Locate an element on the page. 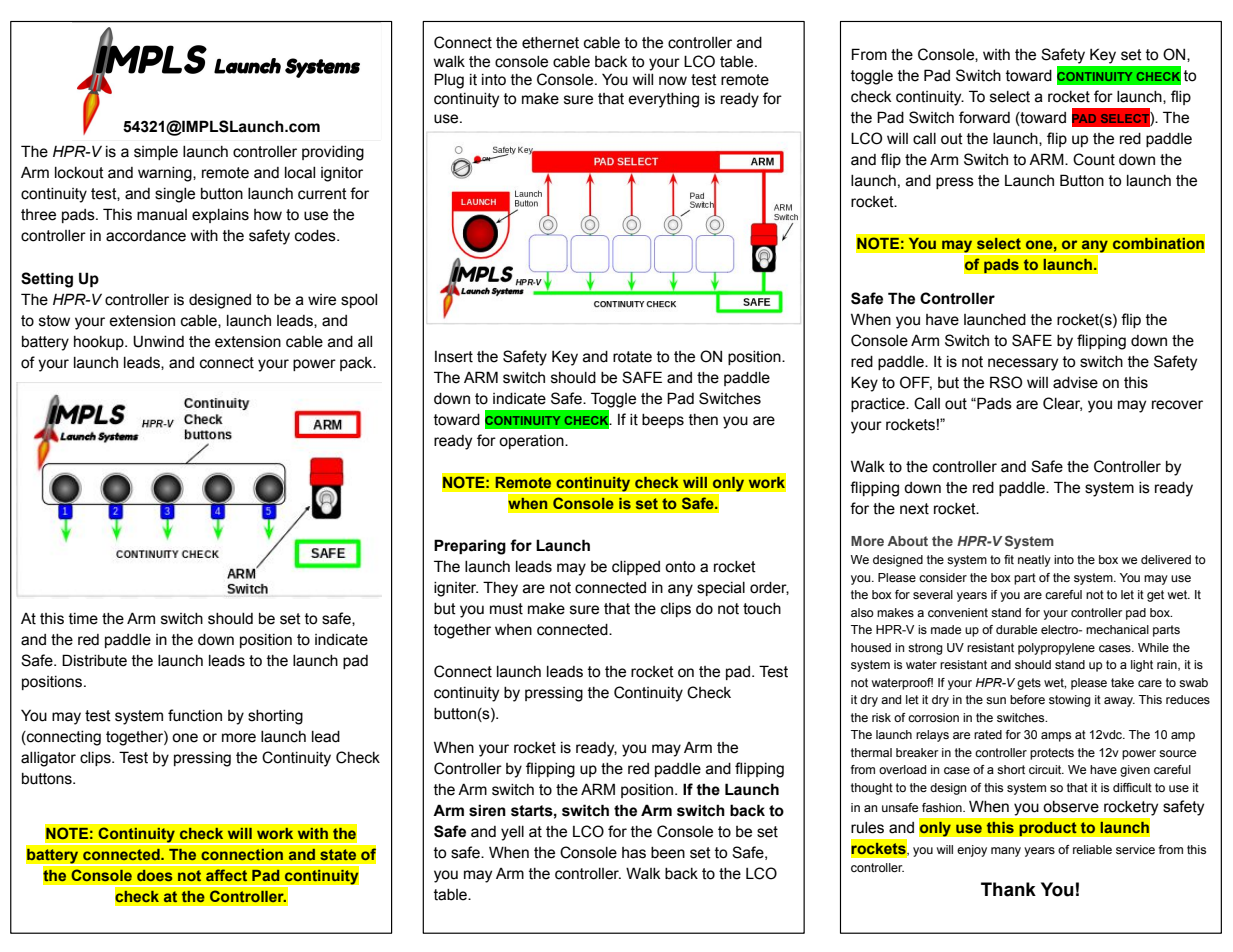  operation is located at coordinates (532, 442).
